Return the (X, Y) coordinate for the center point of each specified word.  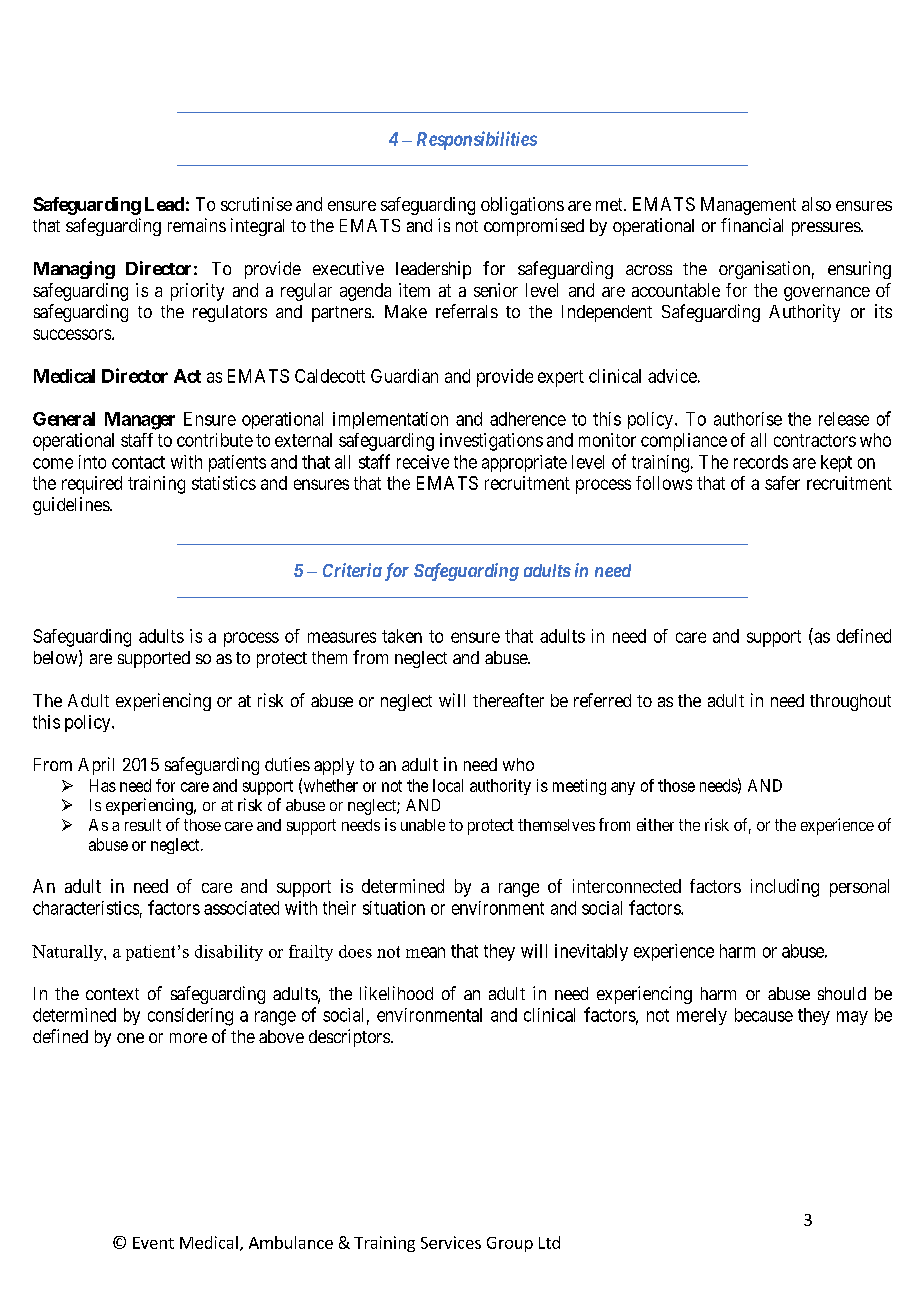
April (96, 766)
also (816, 204)
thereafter (508, 700)
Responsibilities (477, 140)
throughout (850, 702)
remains (197, 225)
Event (153, 1243)
